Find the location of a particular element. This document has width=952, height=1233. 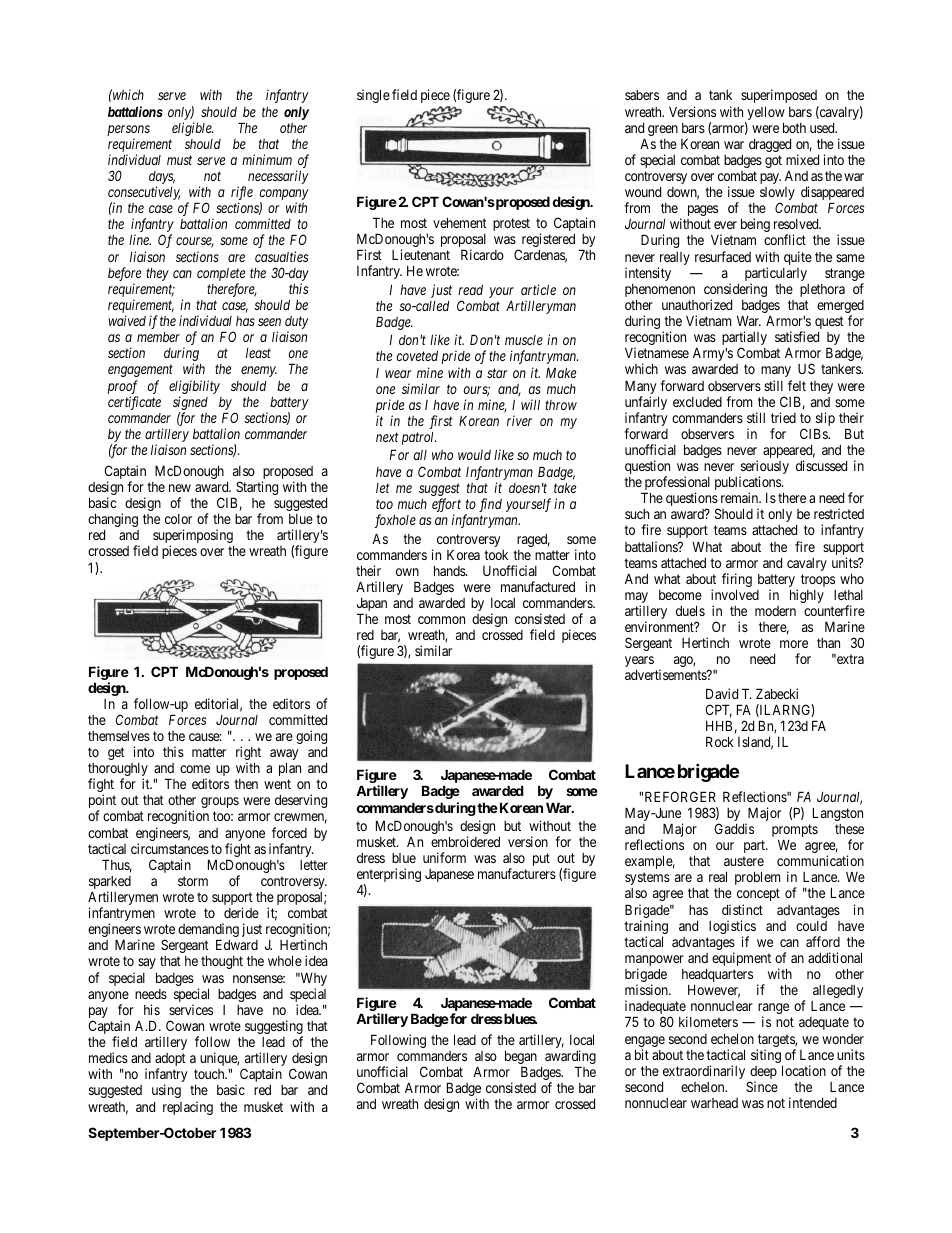

yellow is located at coordinates (765, 114).
